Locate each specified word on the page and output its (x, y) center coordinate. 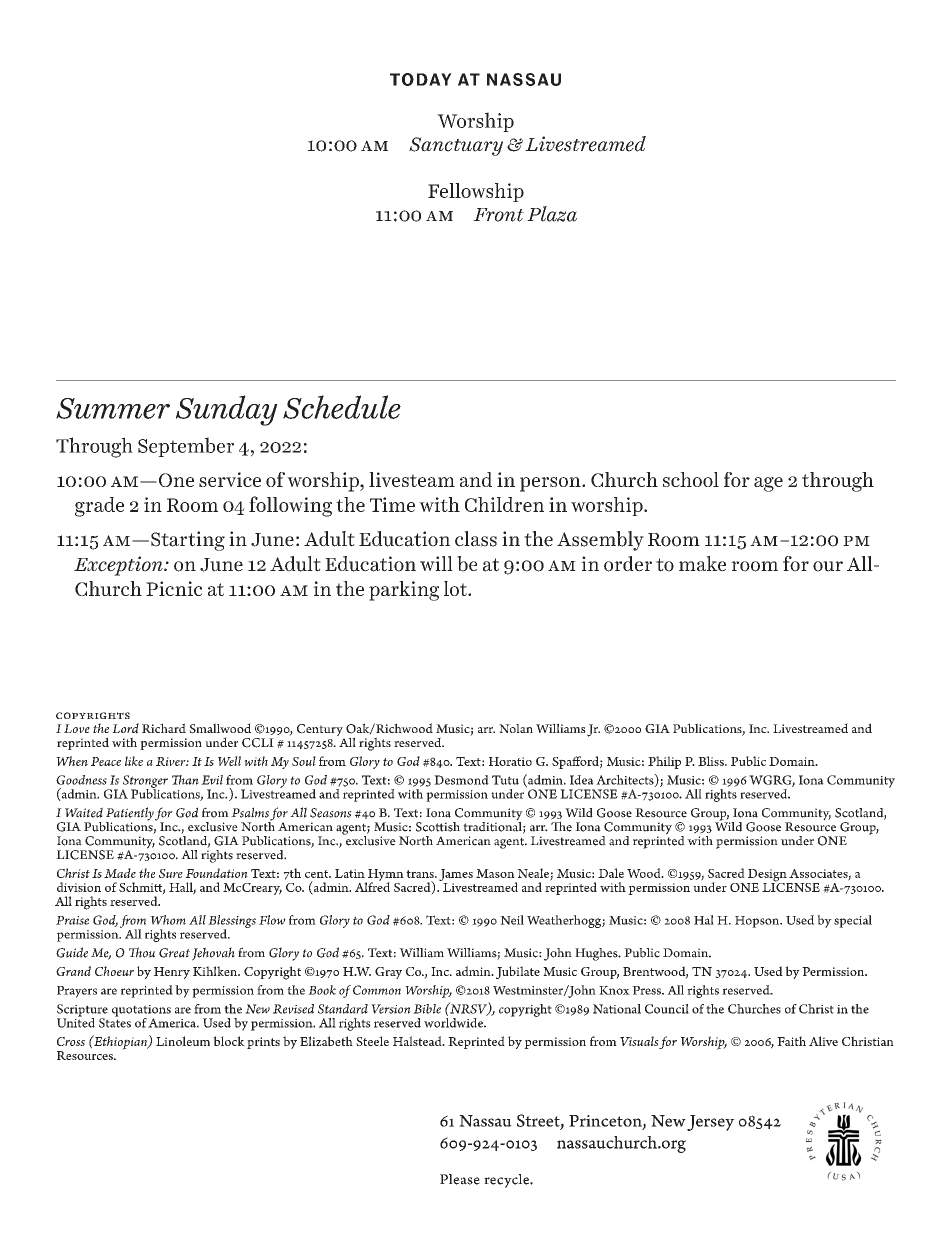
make (702, 564)
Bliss (712, 761)
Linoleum (183, 1041)
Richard (164, 728)
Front (498, 215)
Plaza (552, 214)
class (476, 539)
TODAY (421, 79)
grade (99, 507)
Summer (113, 408)
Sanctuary (456, 146)
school (691, 479)
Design (768, 876)
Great (174, 953)
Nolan (516, 728)
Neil (512, 920)
